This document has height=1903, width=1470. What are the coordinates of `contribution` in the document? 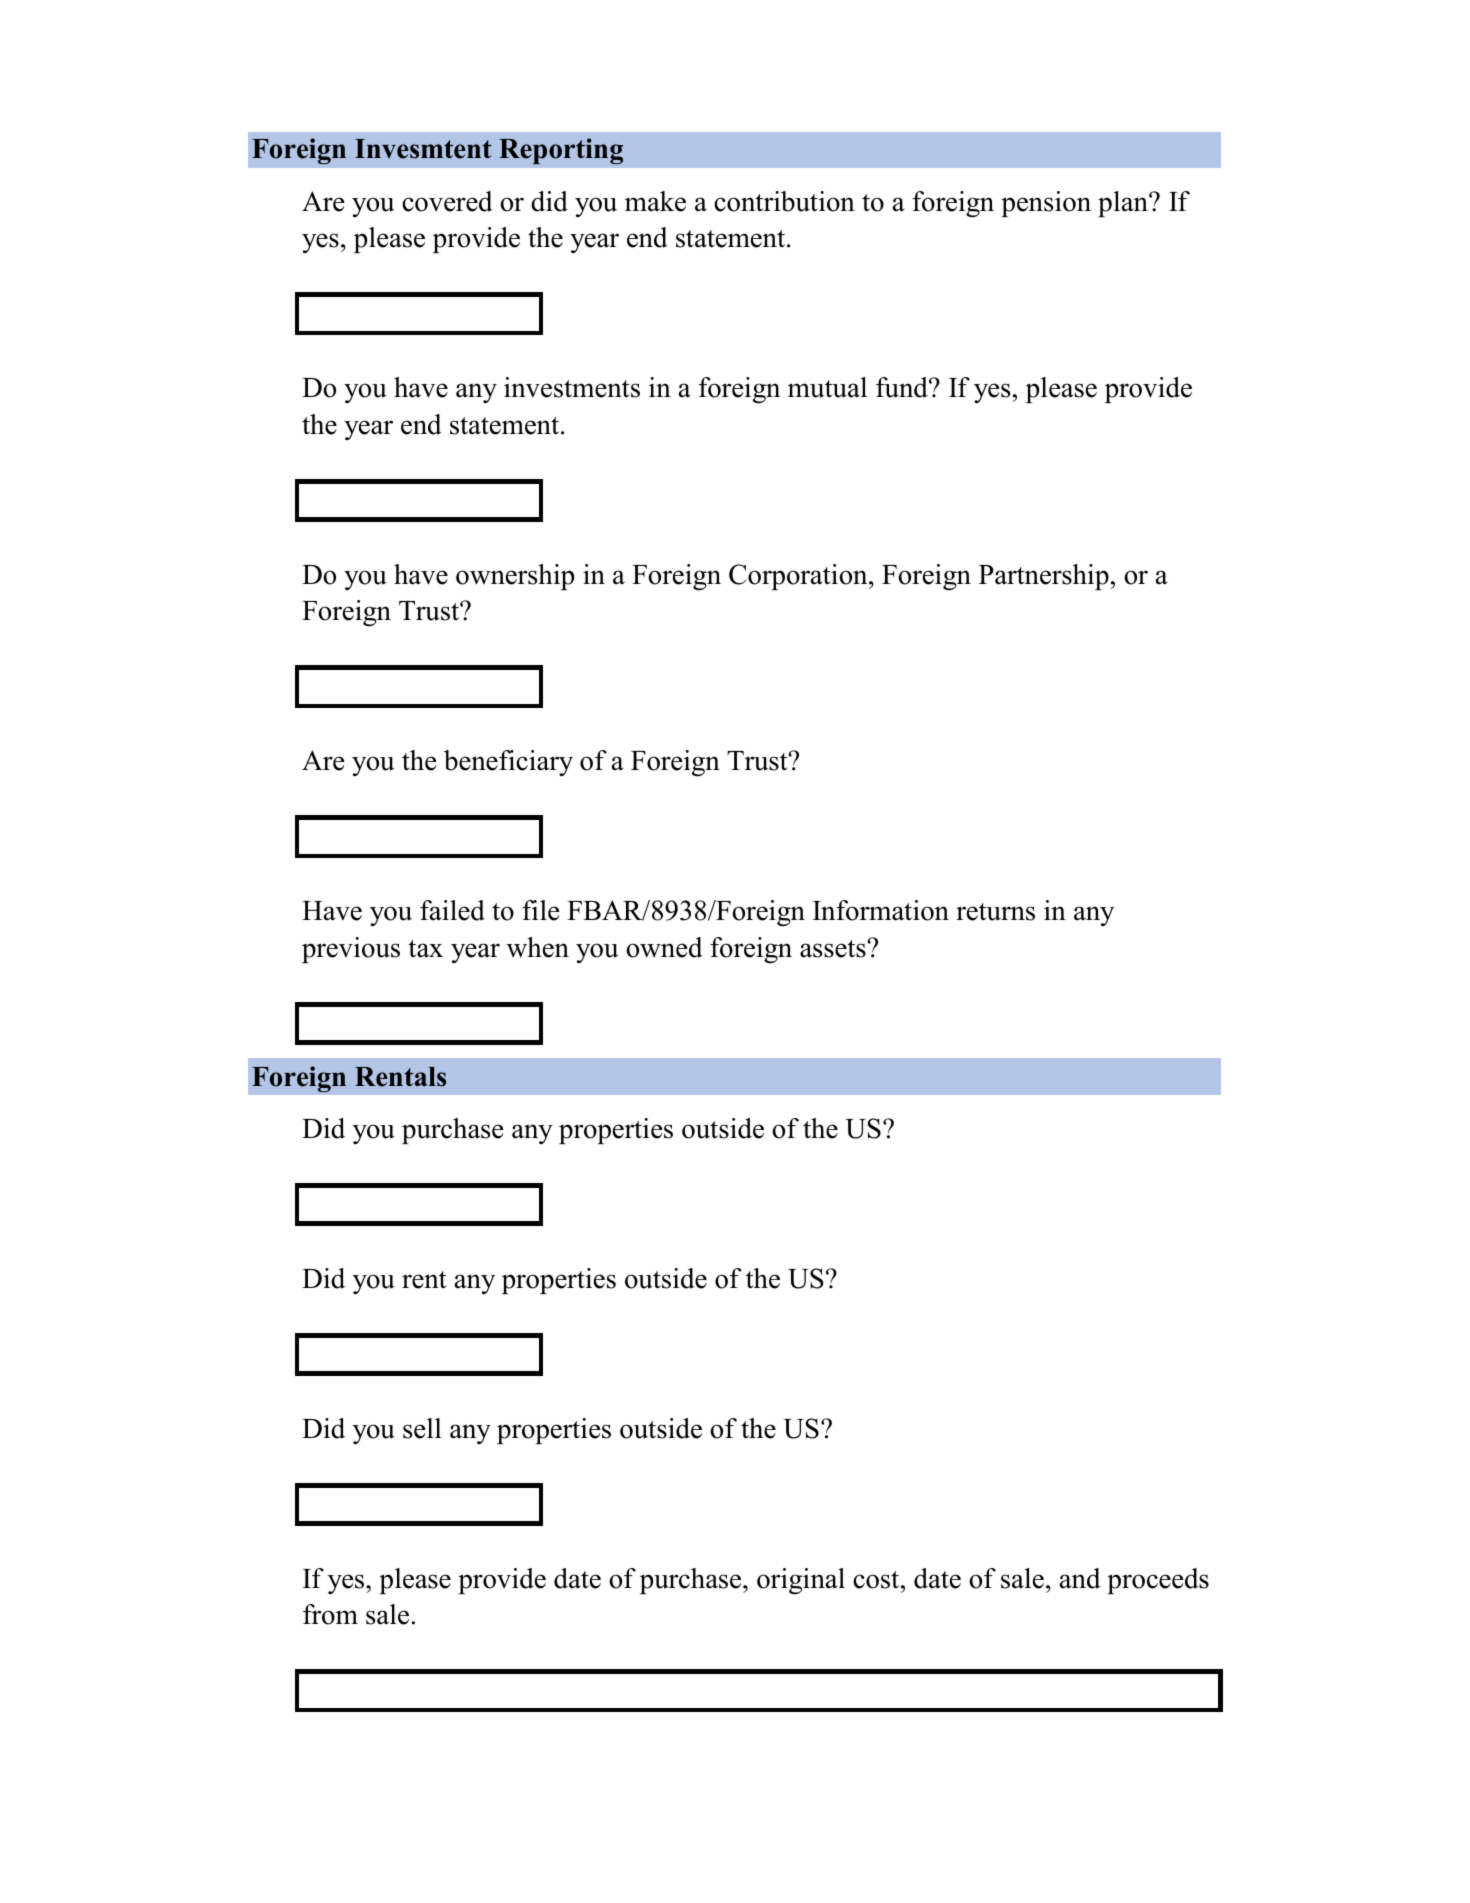 It's located at (784, 201).
